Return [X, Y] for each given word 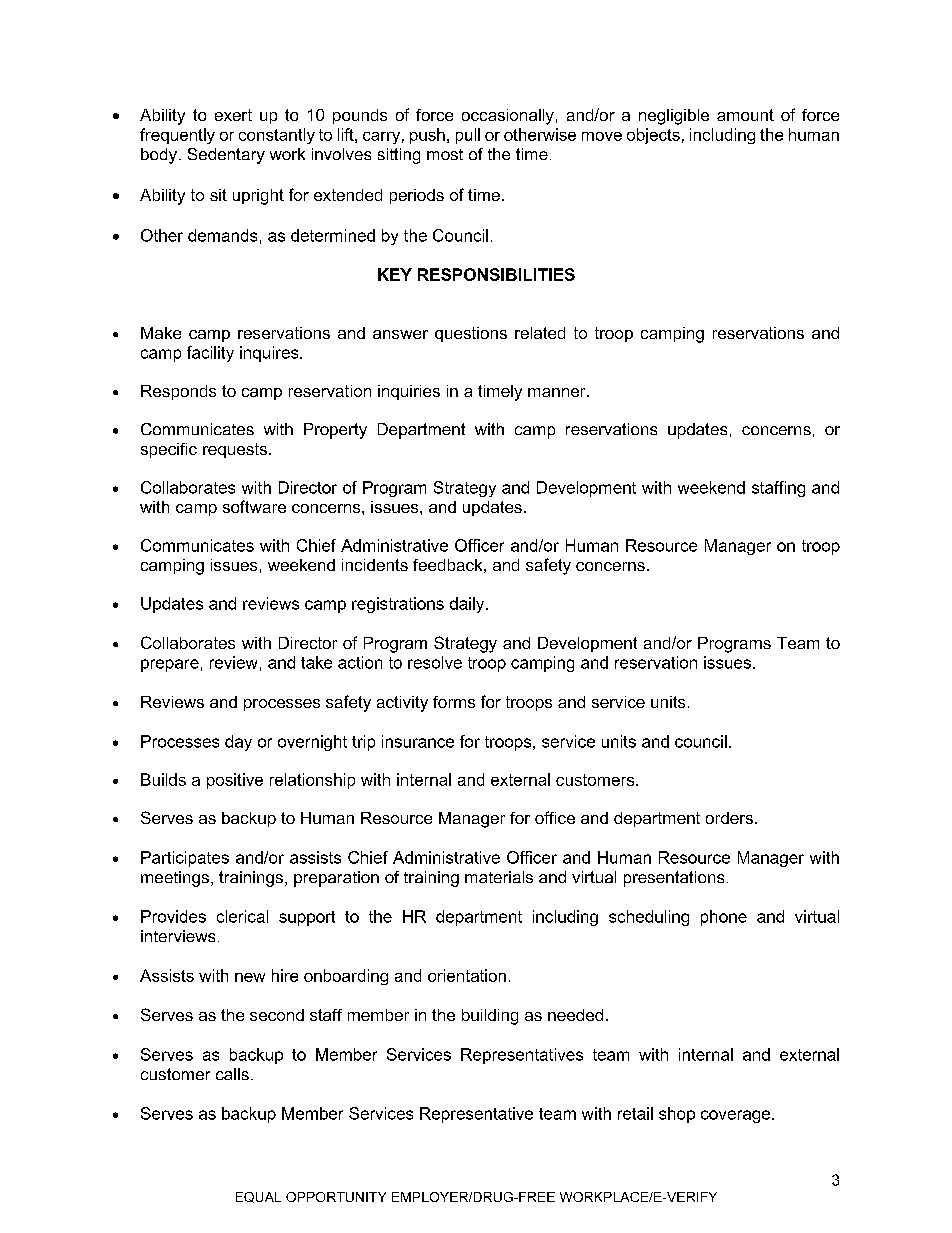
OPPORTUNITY [336, 1197]
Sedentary [226, 156]
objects [653, 136]
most [445, 154]
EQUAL [258, 1197]
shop [677, 1115]
